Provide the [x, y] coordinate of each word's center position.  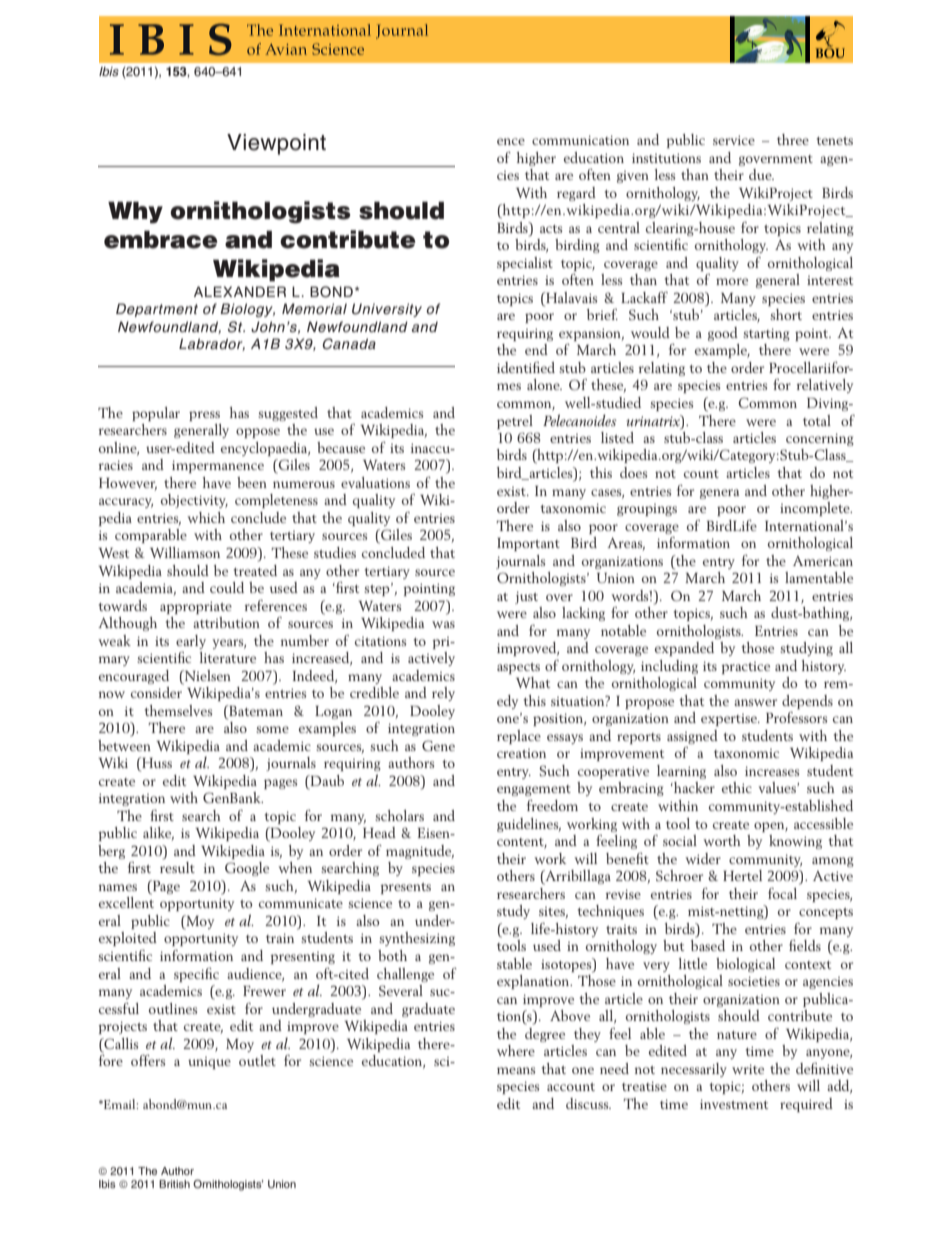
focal [782, 893]
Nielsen [206, 675]
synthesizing [417, 939]
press [204, 416]
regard [576, 194]
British [174, 1184]
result [177, 867]
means [516, 1070]
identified [526, 367]
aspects [518, 668]
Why [135, 212]
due [761, 174]
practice [745, 668]
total [817, 420]
